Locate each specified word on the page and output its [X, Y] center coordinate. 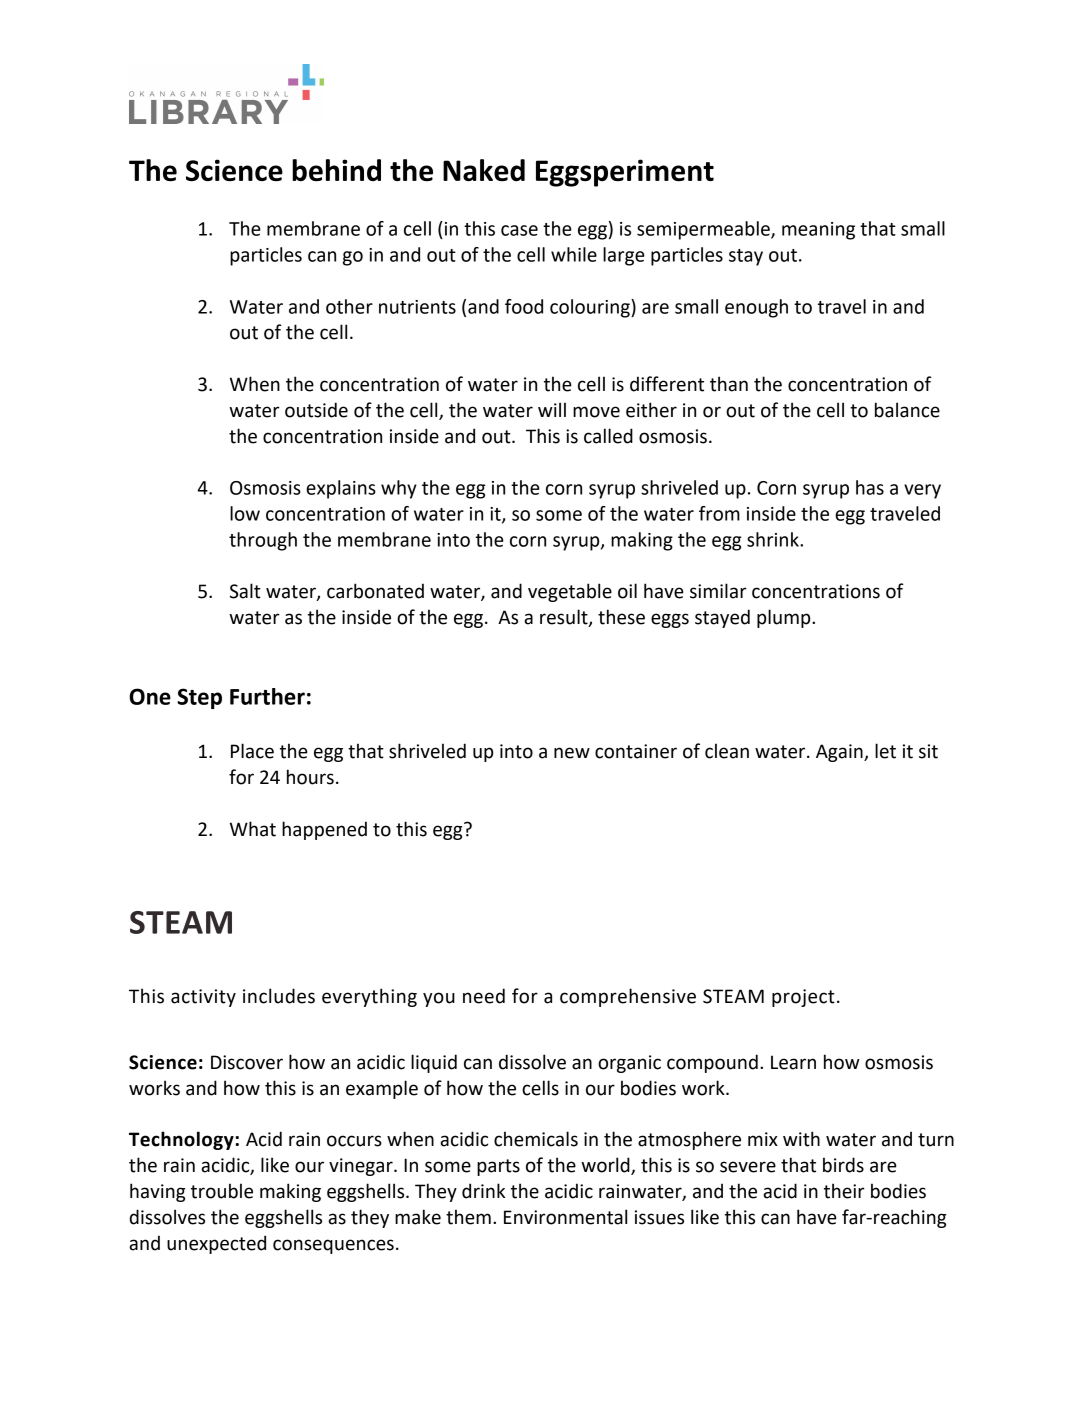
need [484, 996]
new [572, 753]
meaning [818, 231]
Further [267, 696]
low [245, 513]
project [803, 998]
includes [279, 996]
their [844, 1191]
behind [336, 170]
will [552, 409]
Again [840, 753]
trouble [222, 1191]
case [519, 230]
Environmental [565, 1217]
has [870, 487]
